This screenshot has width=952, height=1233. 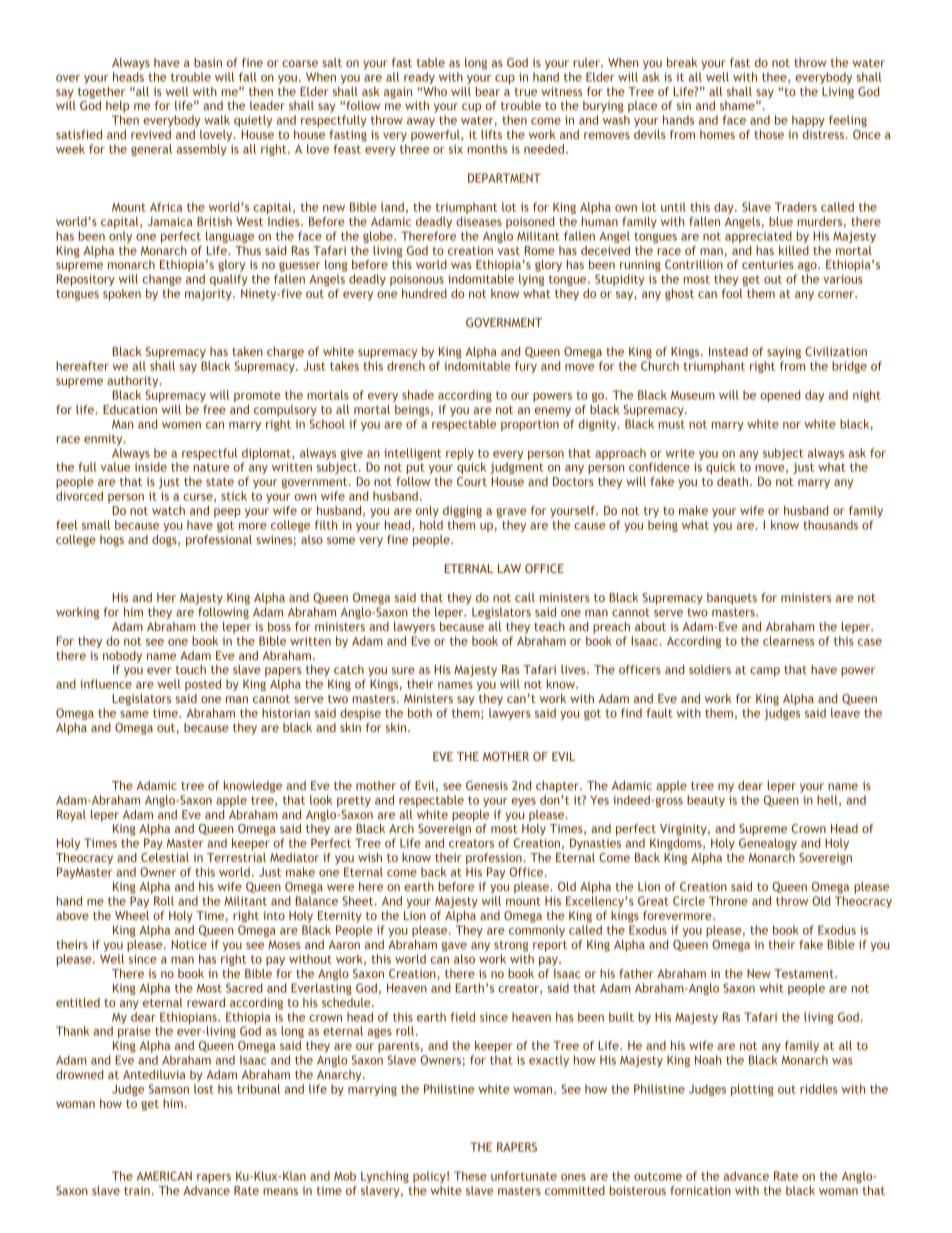 I want to click on bear, so click(x=488, y=91).
